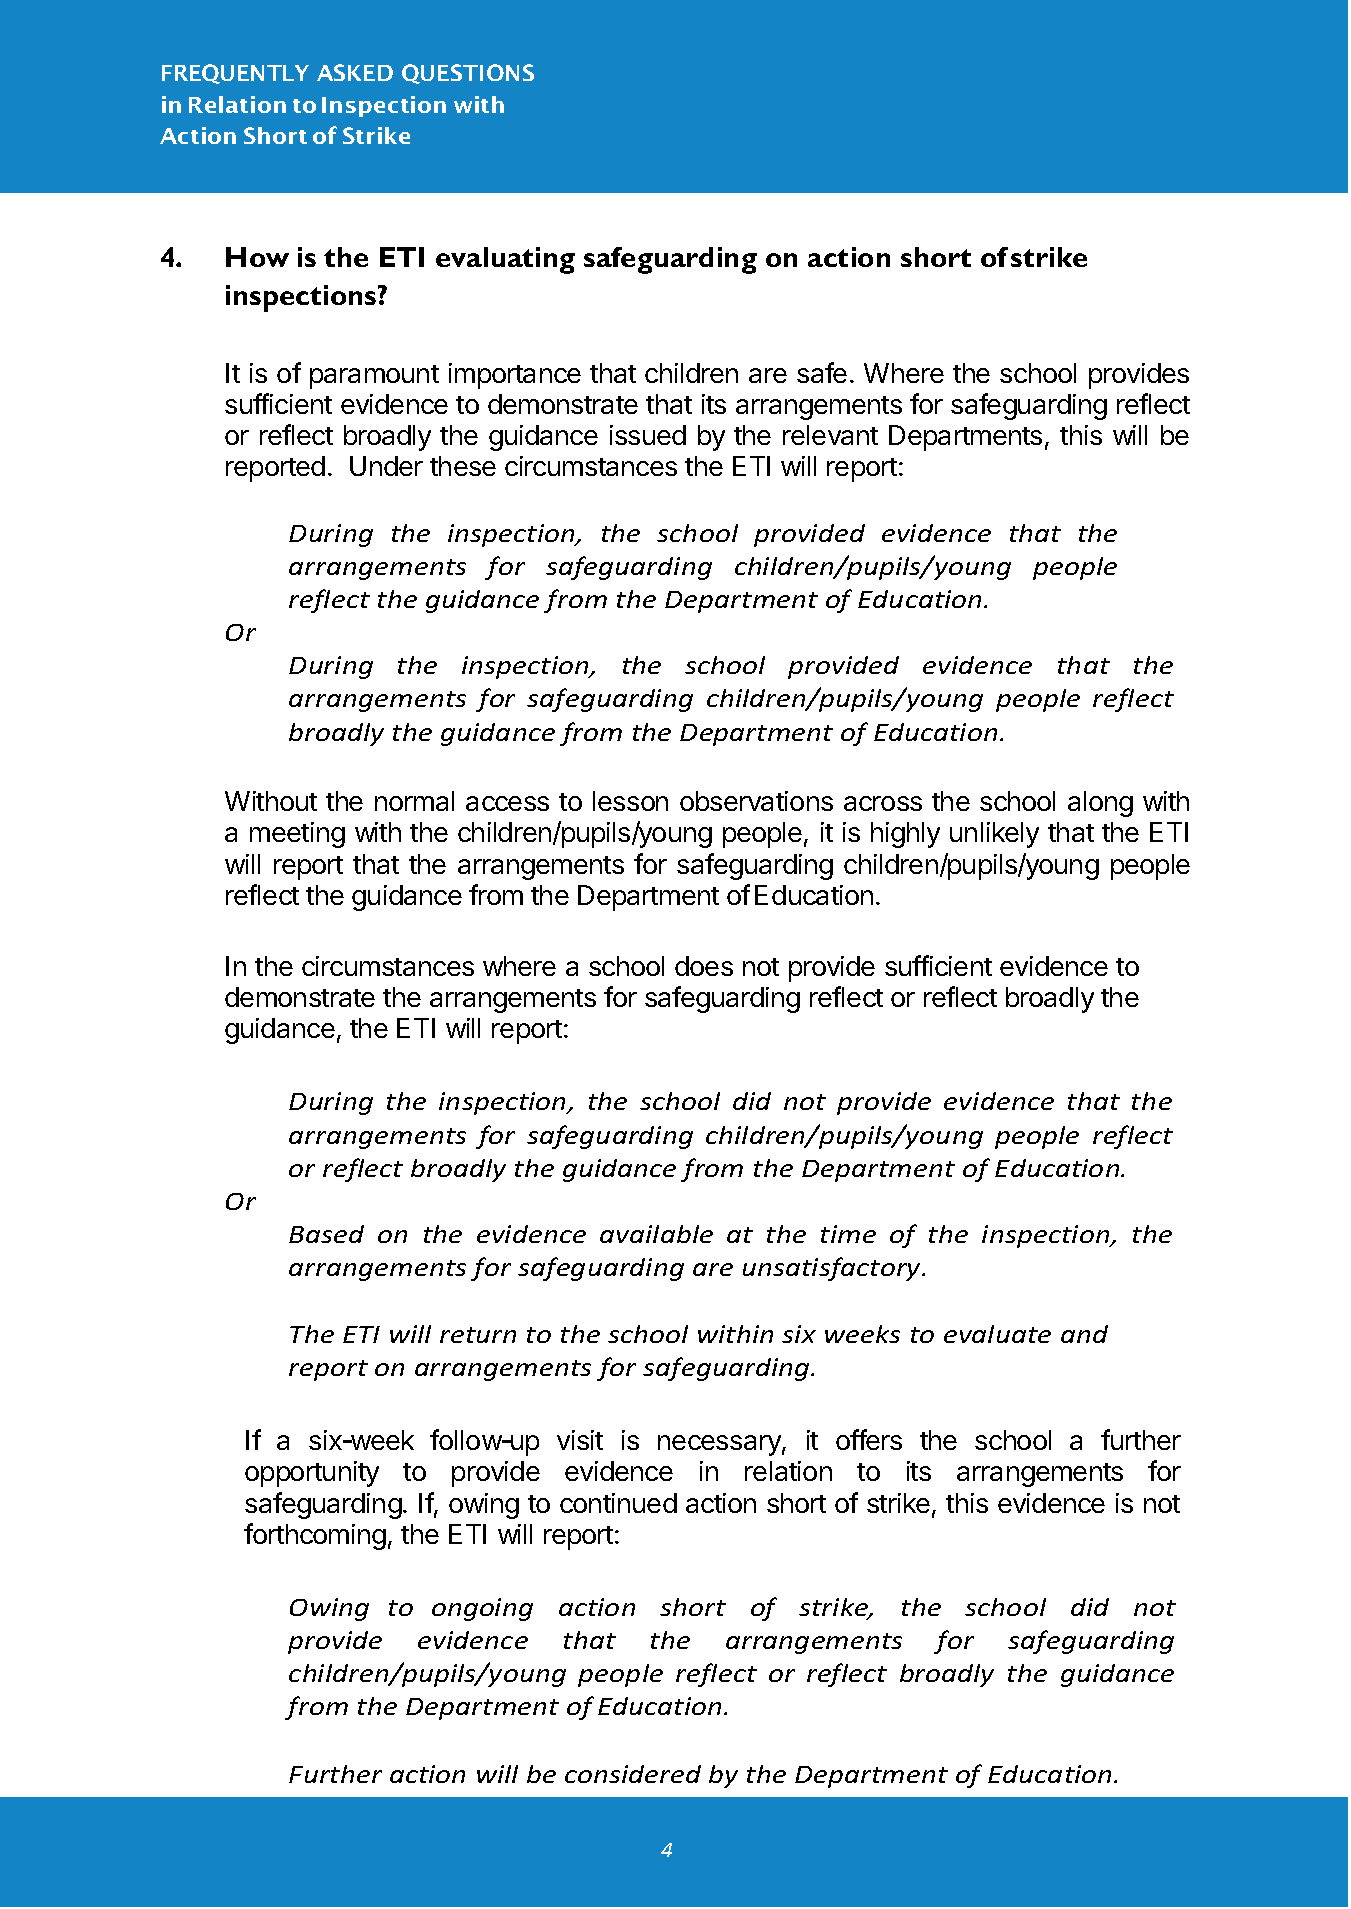  I want to click on meeting, so click(297, 835).
